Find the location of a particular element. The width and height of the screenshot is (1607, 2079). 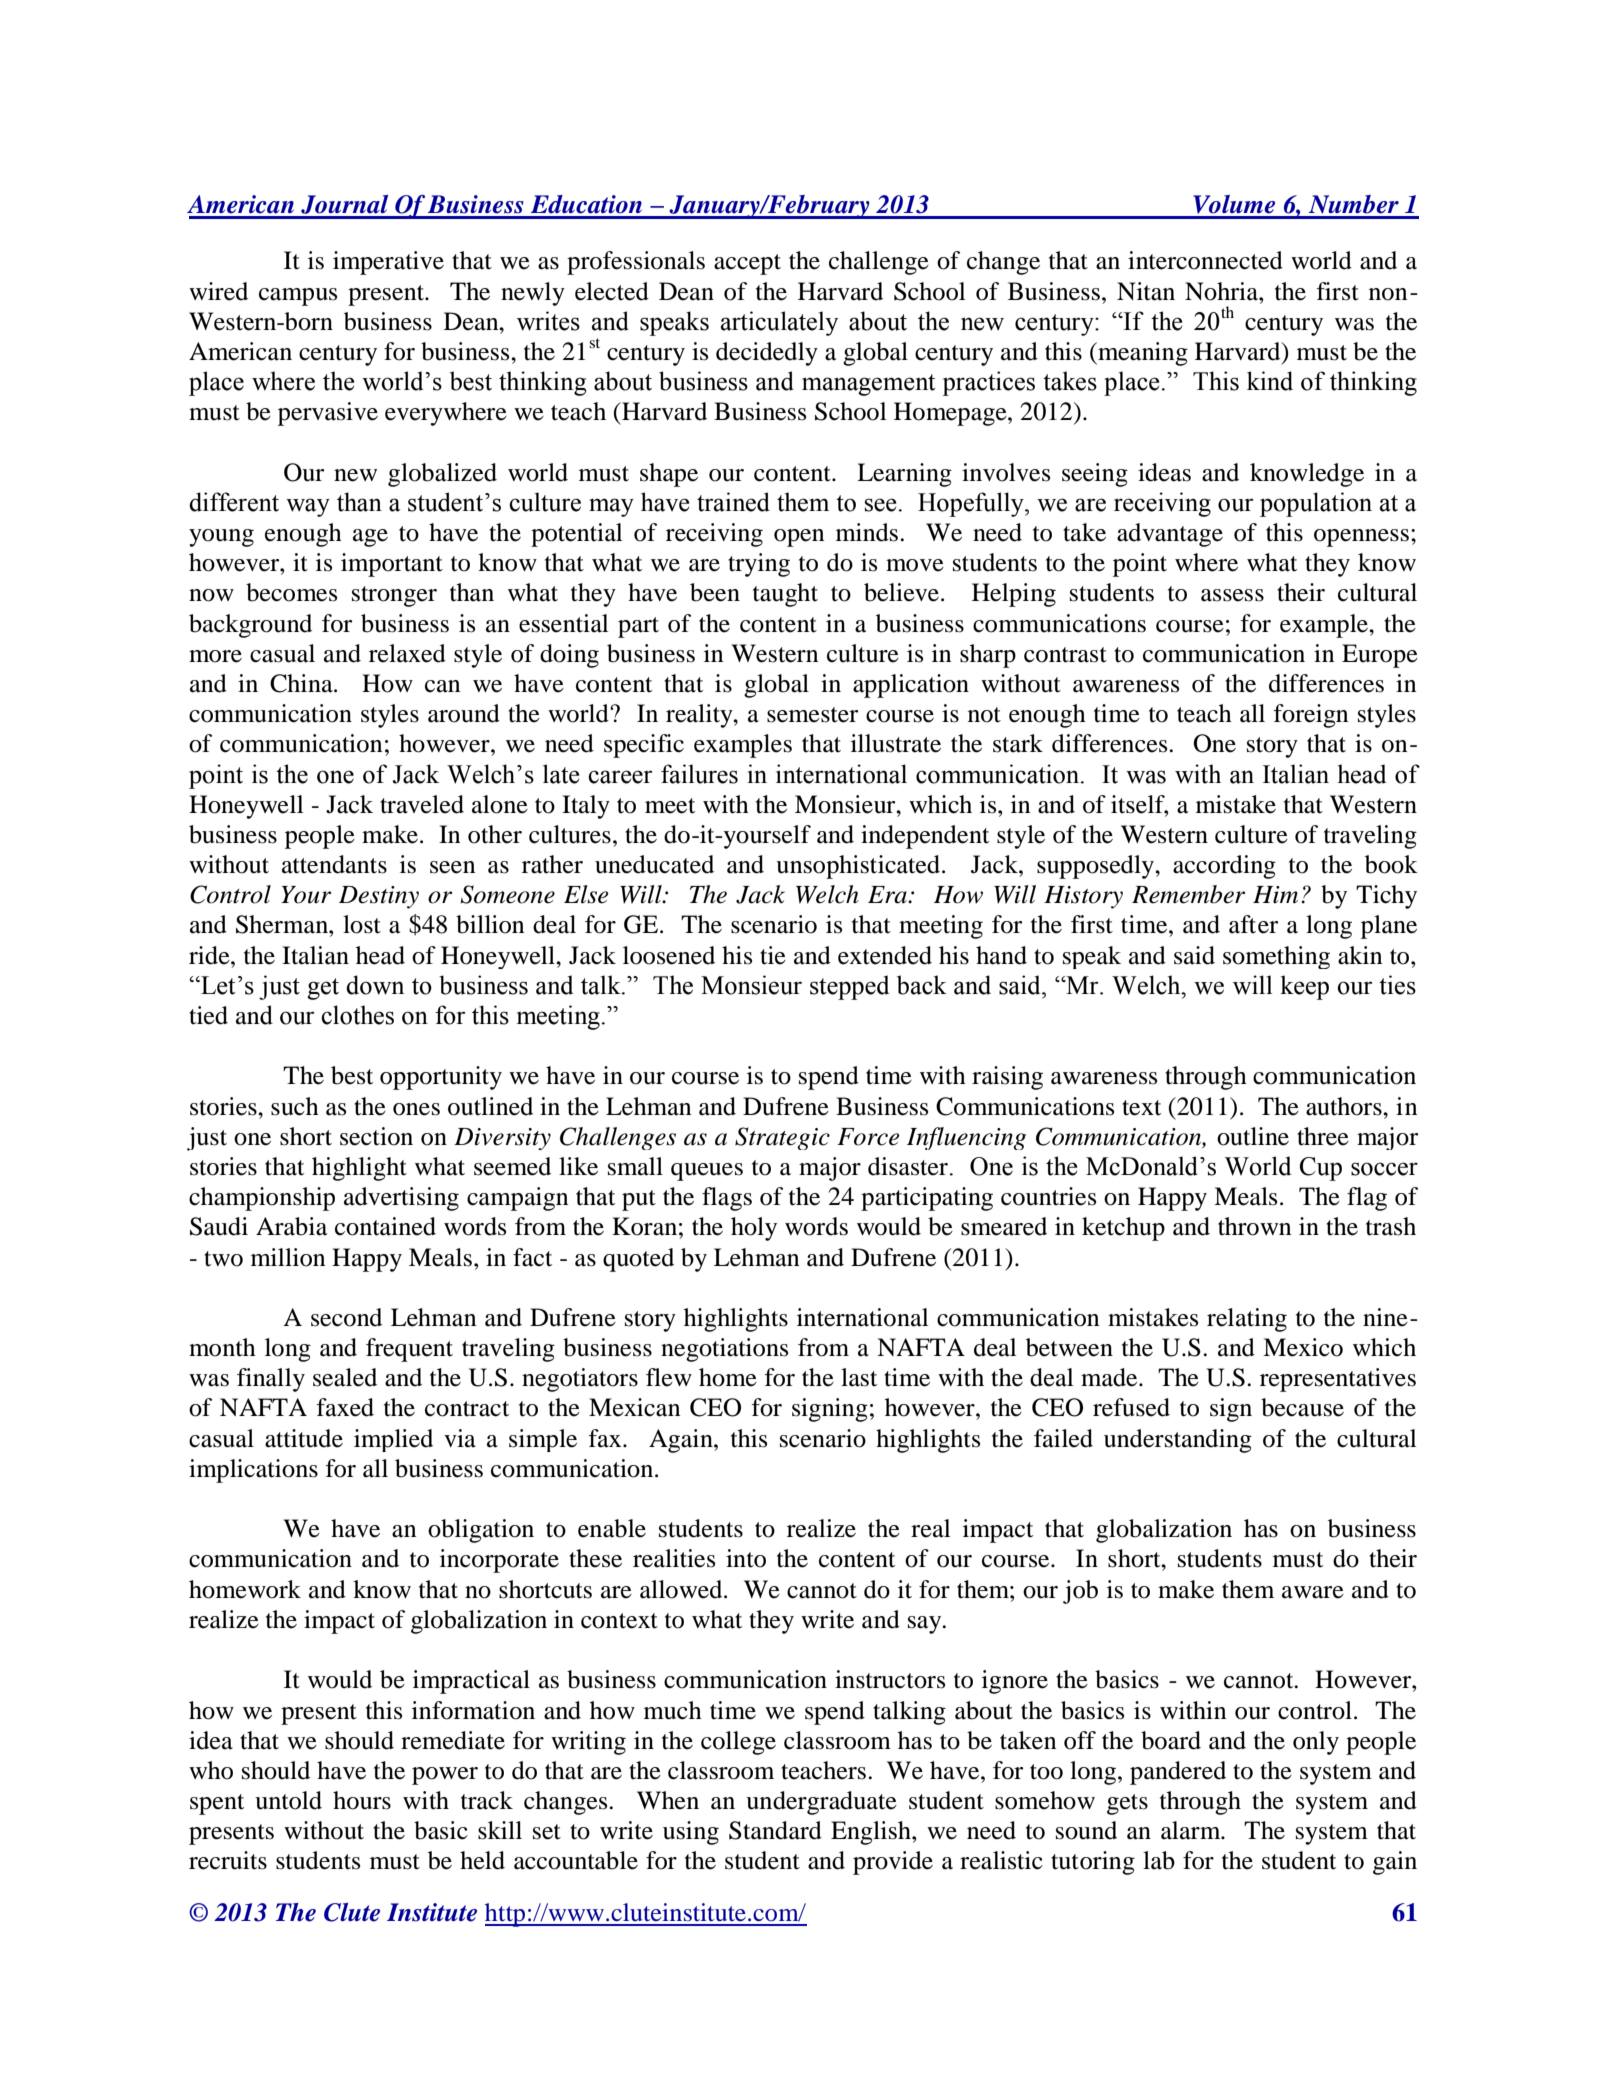

semester is located at coordinates (812, 715).
